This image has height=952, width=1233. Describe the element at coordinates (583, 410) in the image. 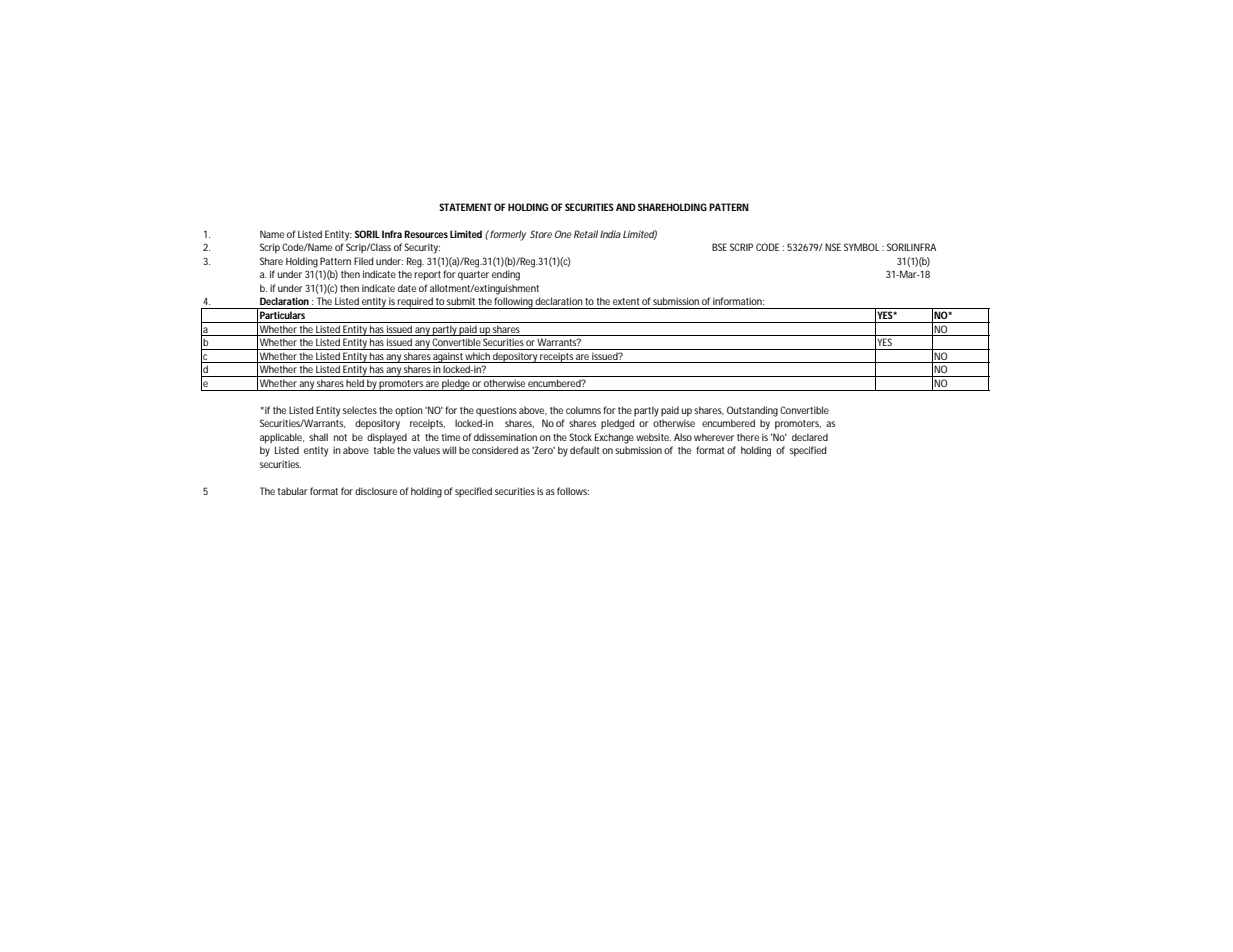

I see `columns` at that location.
